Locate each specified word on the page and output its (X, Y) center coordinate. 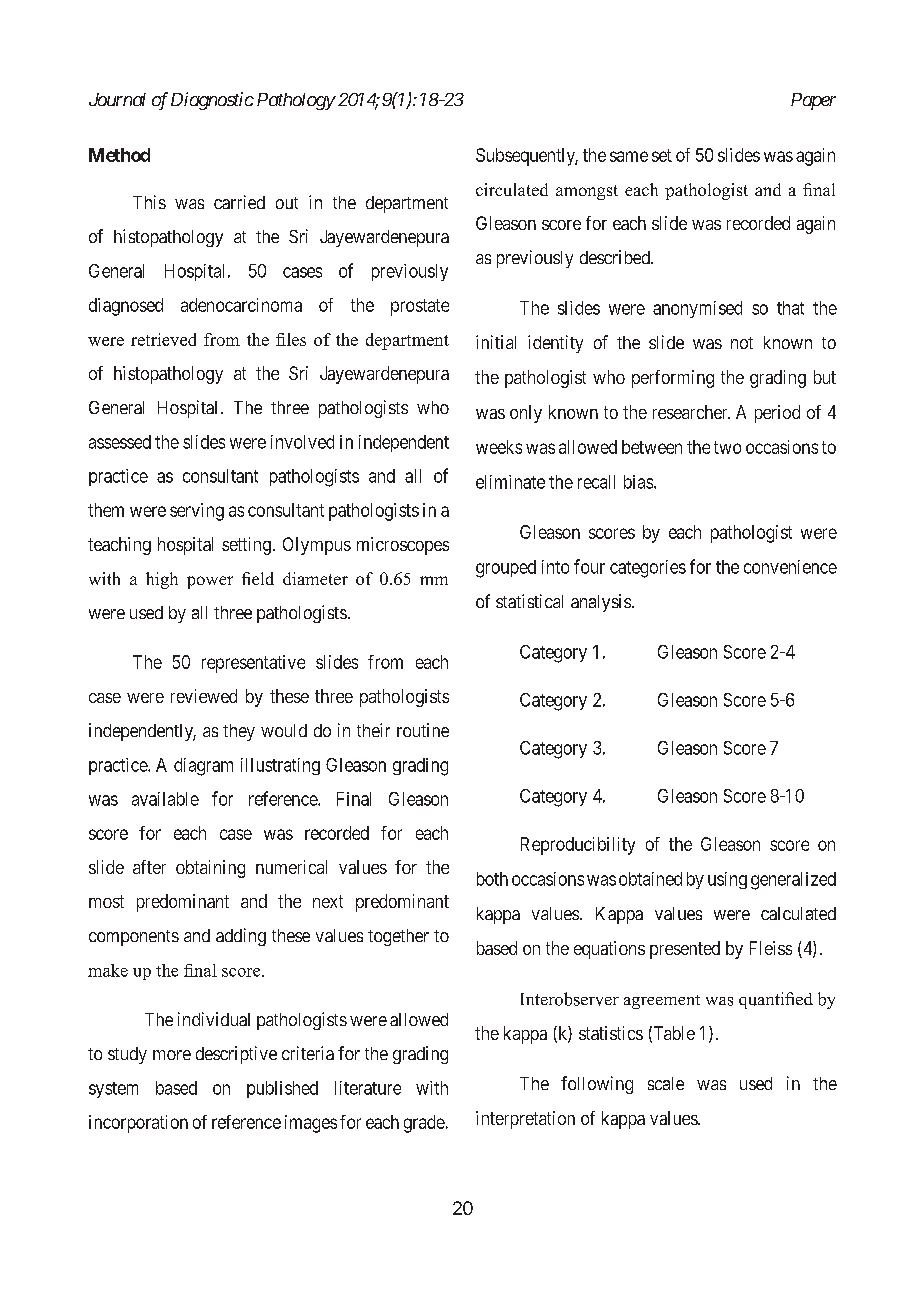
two (727, 447)
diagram (203, 767)
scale (666, 1083)
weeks (499, 447)
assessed (120, 442)
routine (423, 730)
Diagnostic (212, 101)
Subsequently (527, 157)
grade (424, 1124)
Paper (813, 101)
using (727, 880)
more (172, 1055)
